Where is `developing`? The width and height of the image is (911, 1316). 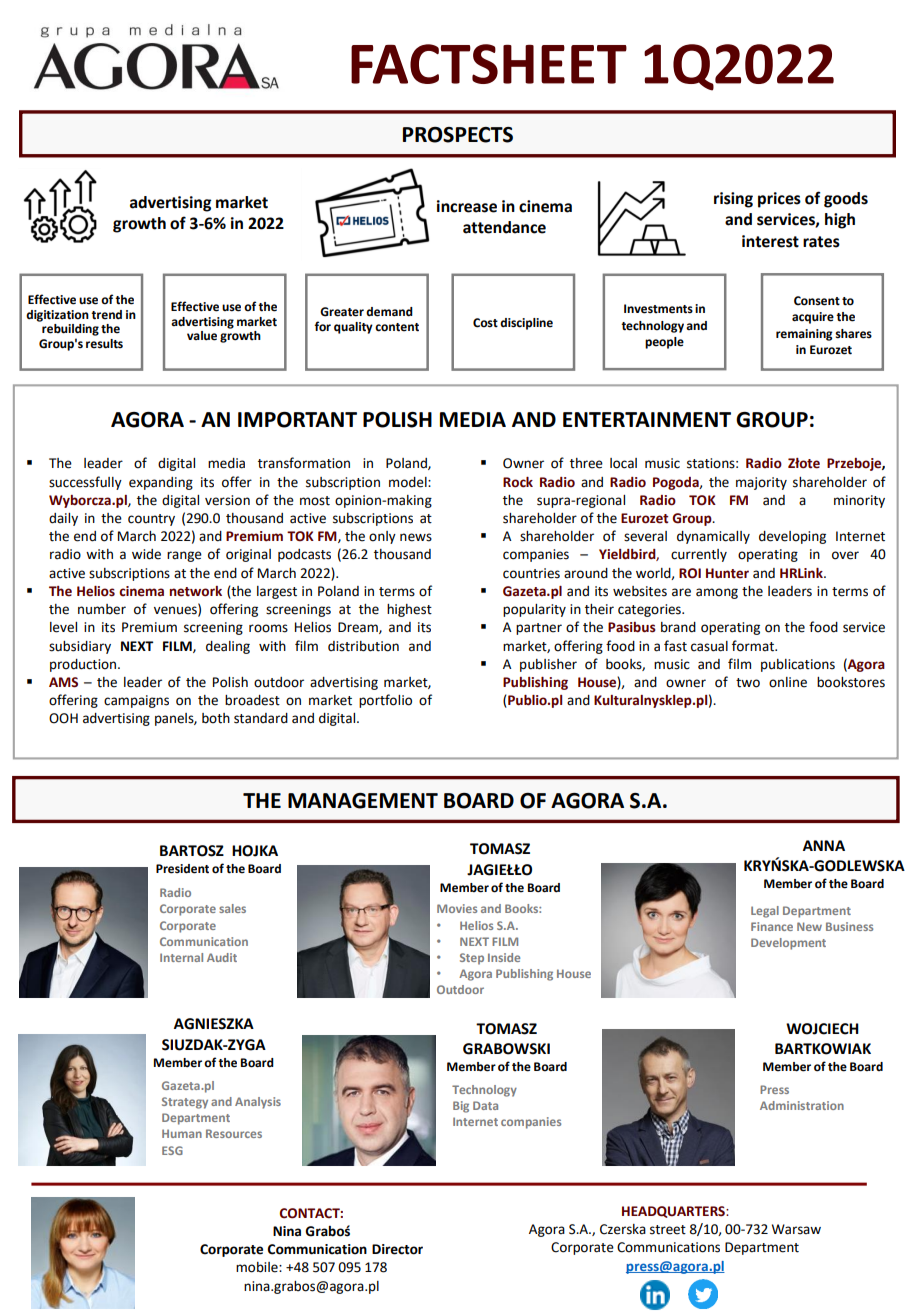 developing is located at coordinates (792, 537).
